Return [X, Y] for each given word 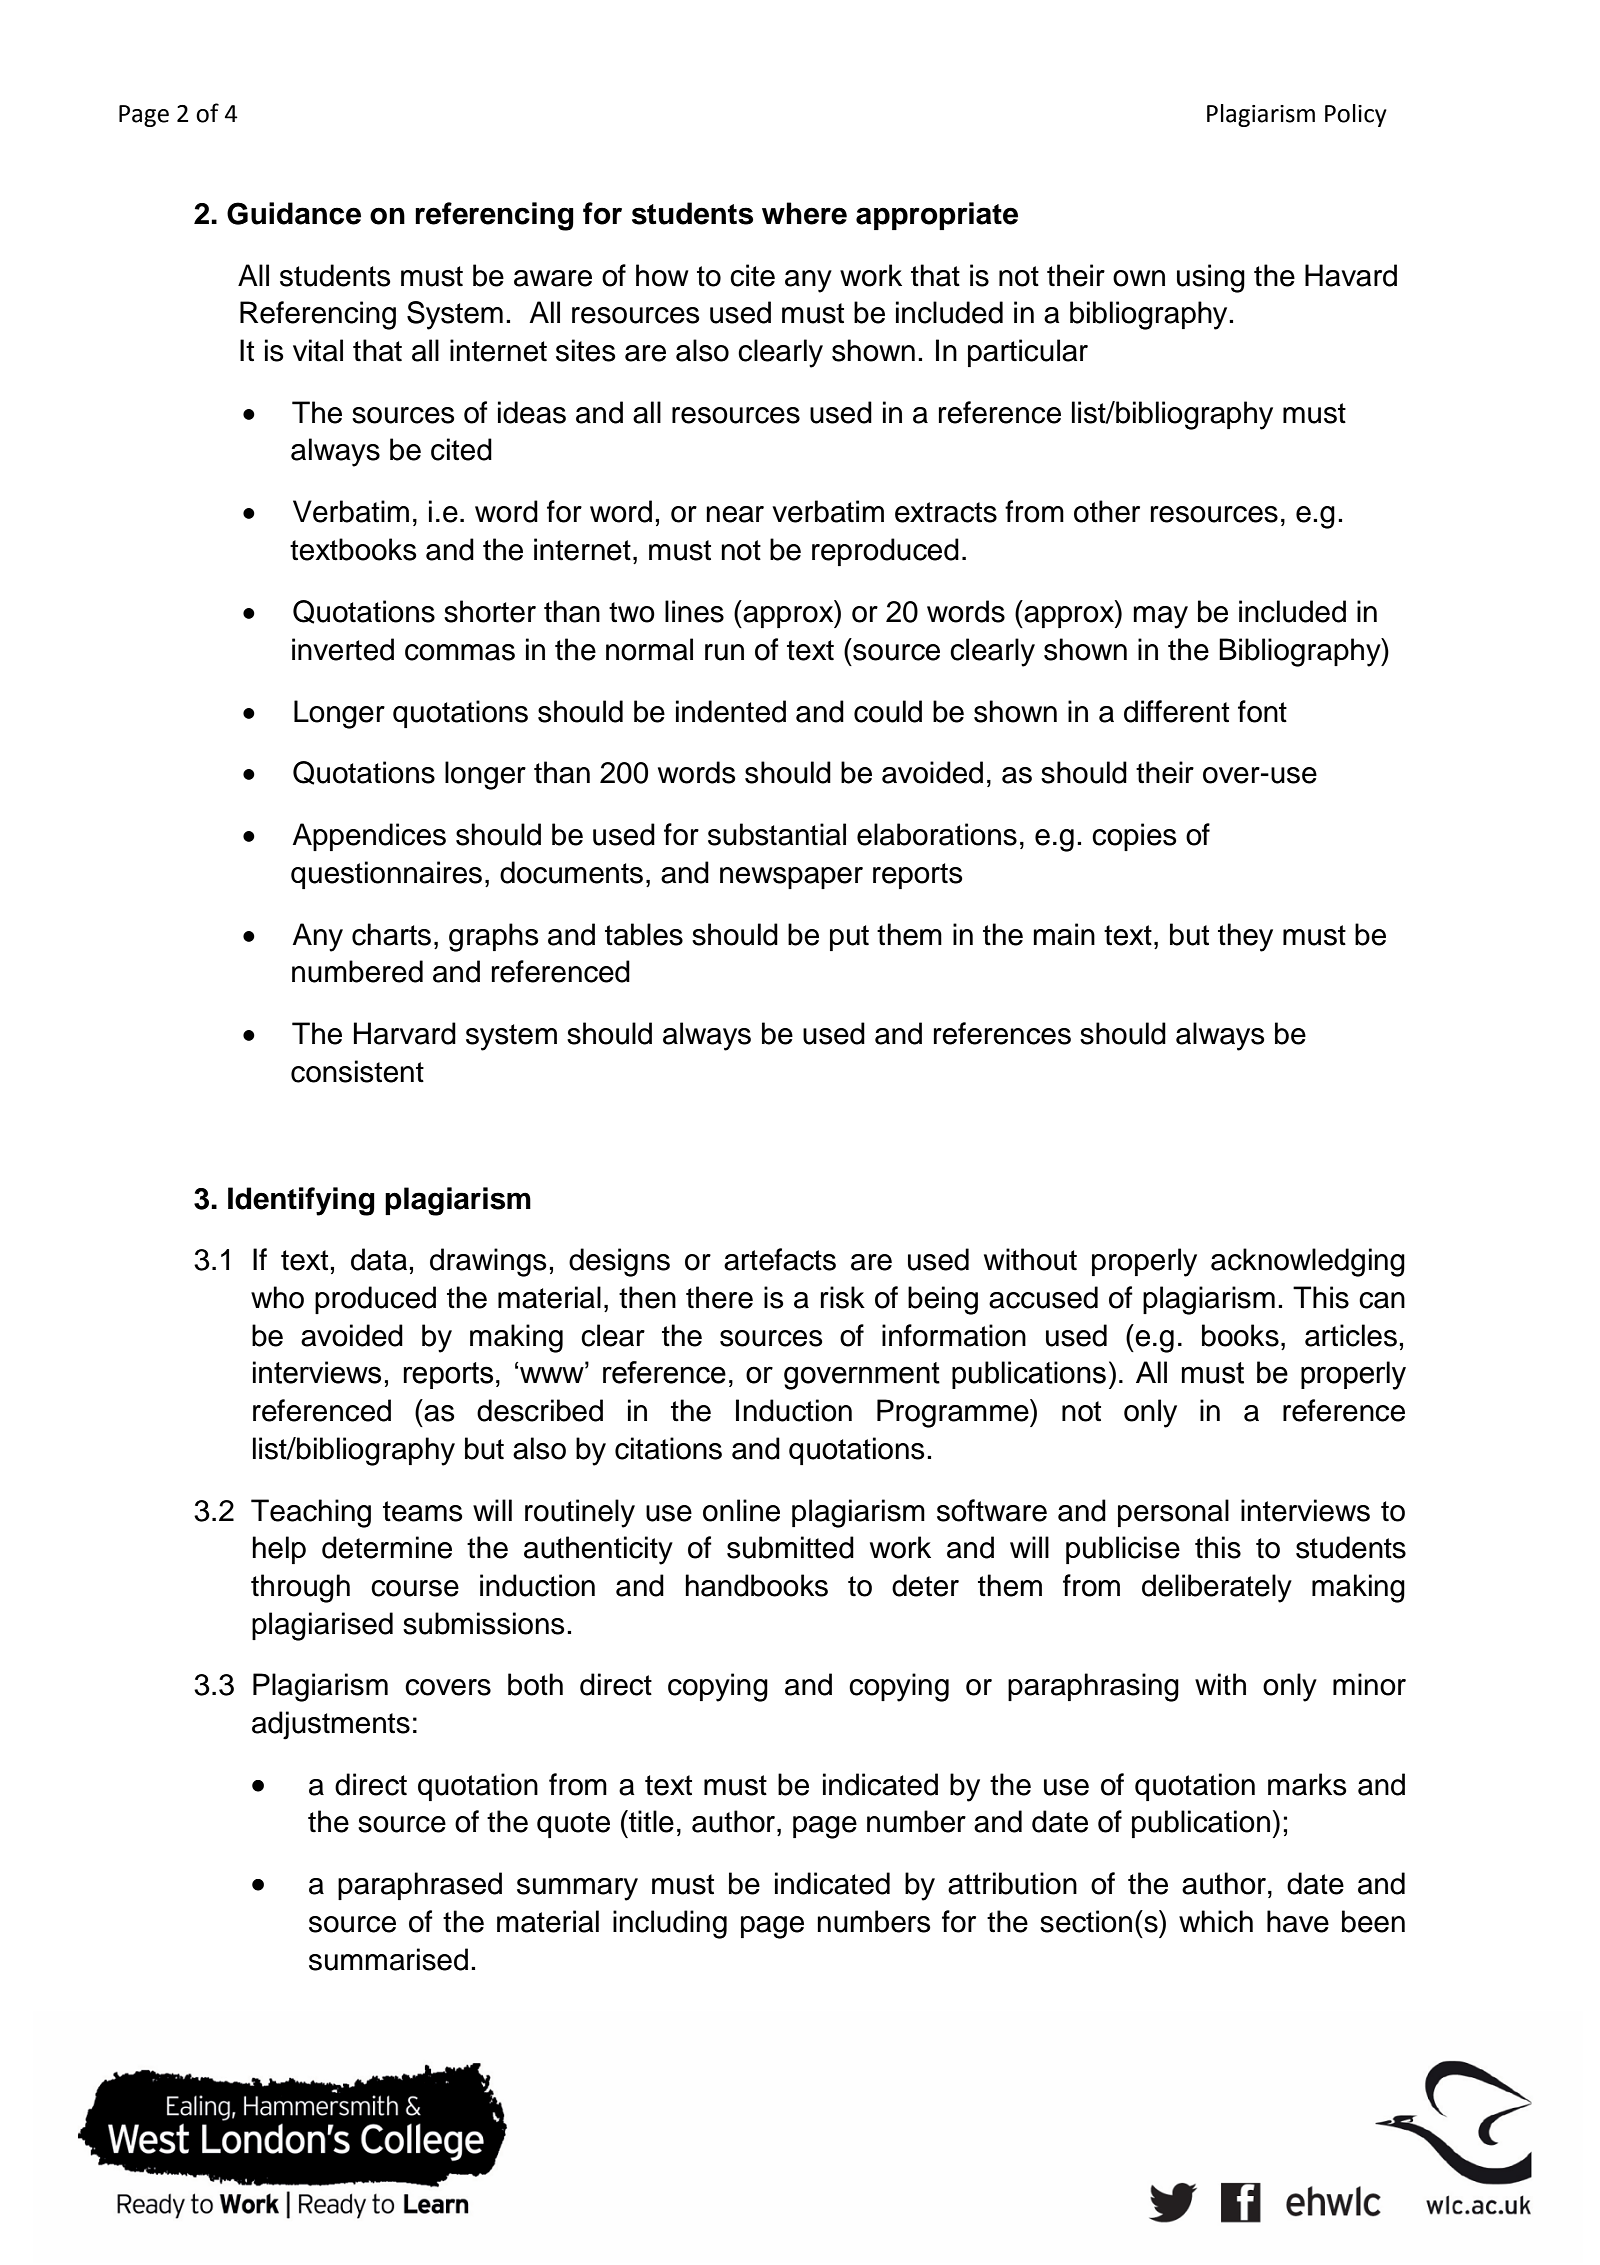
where [804, 213]
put [849, 938]
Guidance [294, 213]
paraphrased [420, 1886]
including [670, 1924]
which [1216, 1921]
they [1245, 937]
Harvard [405, 1033]
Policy [1356, 115]
